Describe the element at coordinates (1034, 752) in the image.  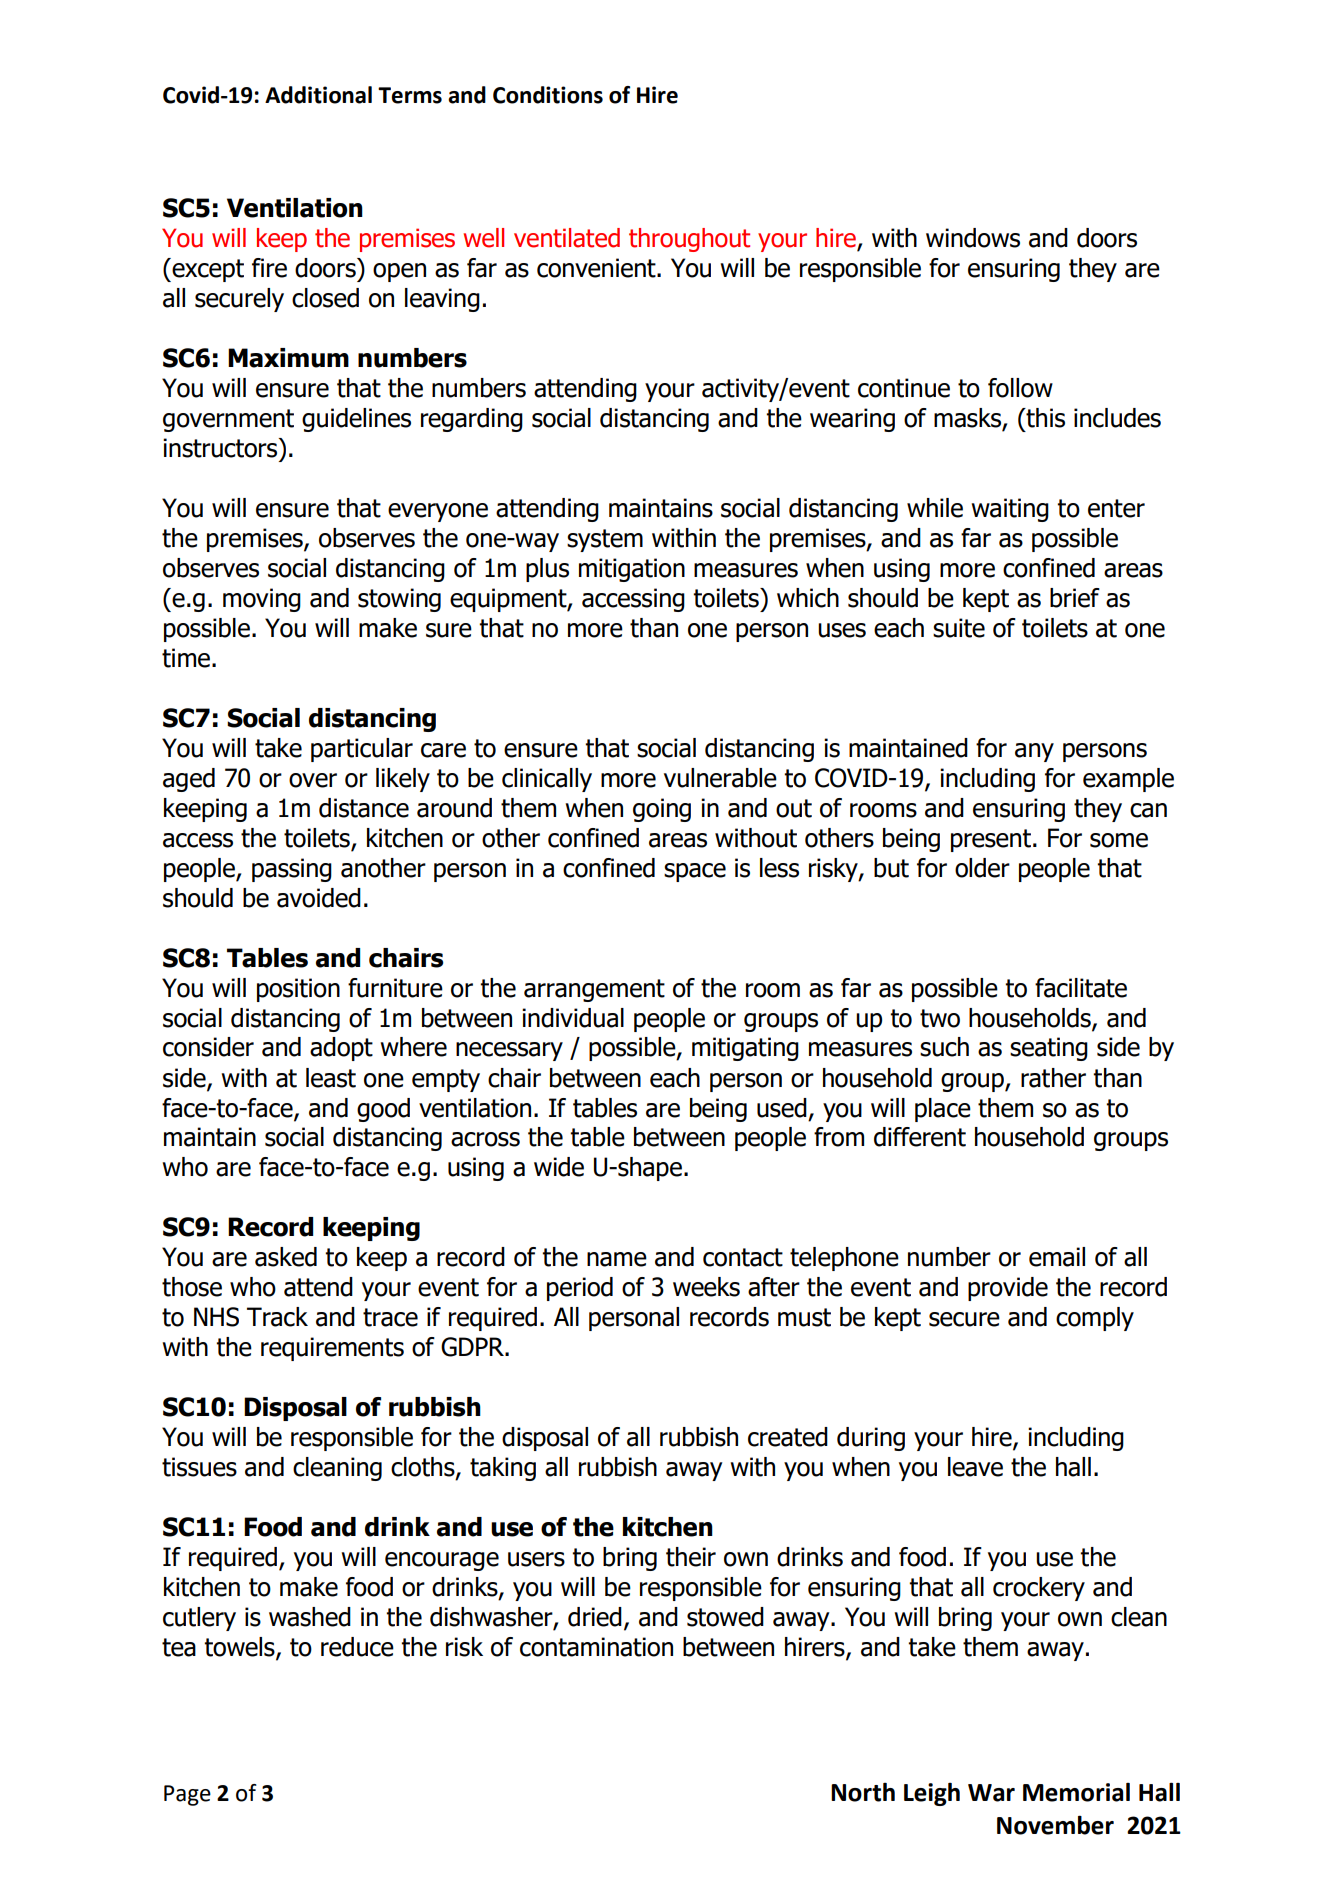
I see `any` at that location.
